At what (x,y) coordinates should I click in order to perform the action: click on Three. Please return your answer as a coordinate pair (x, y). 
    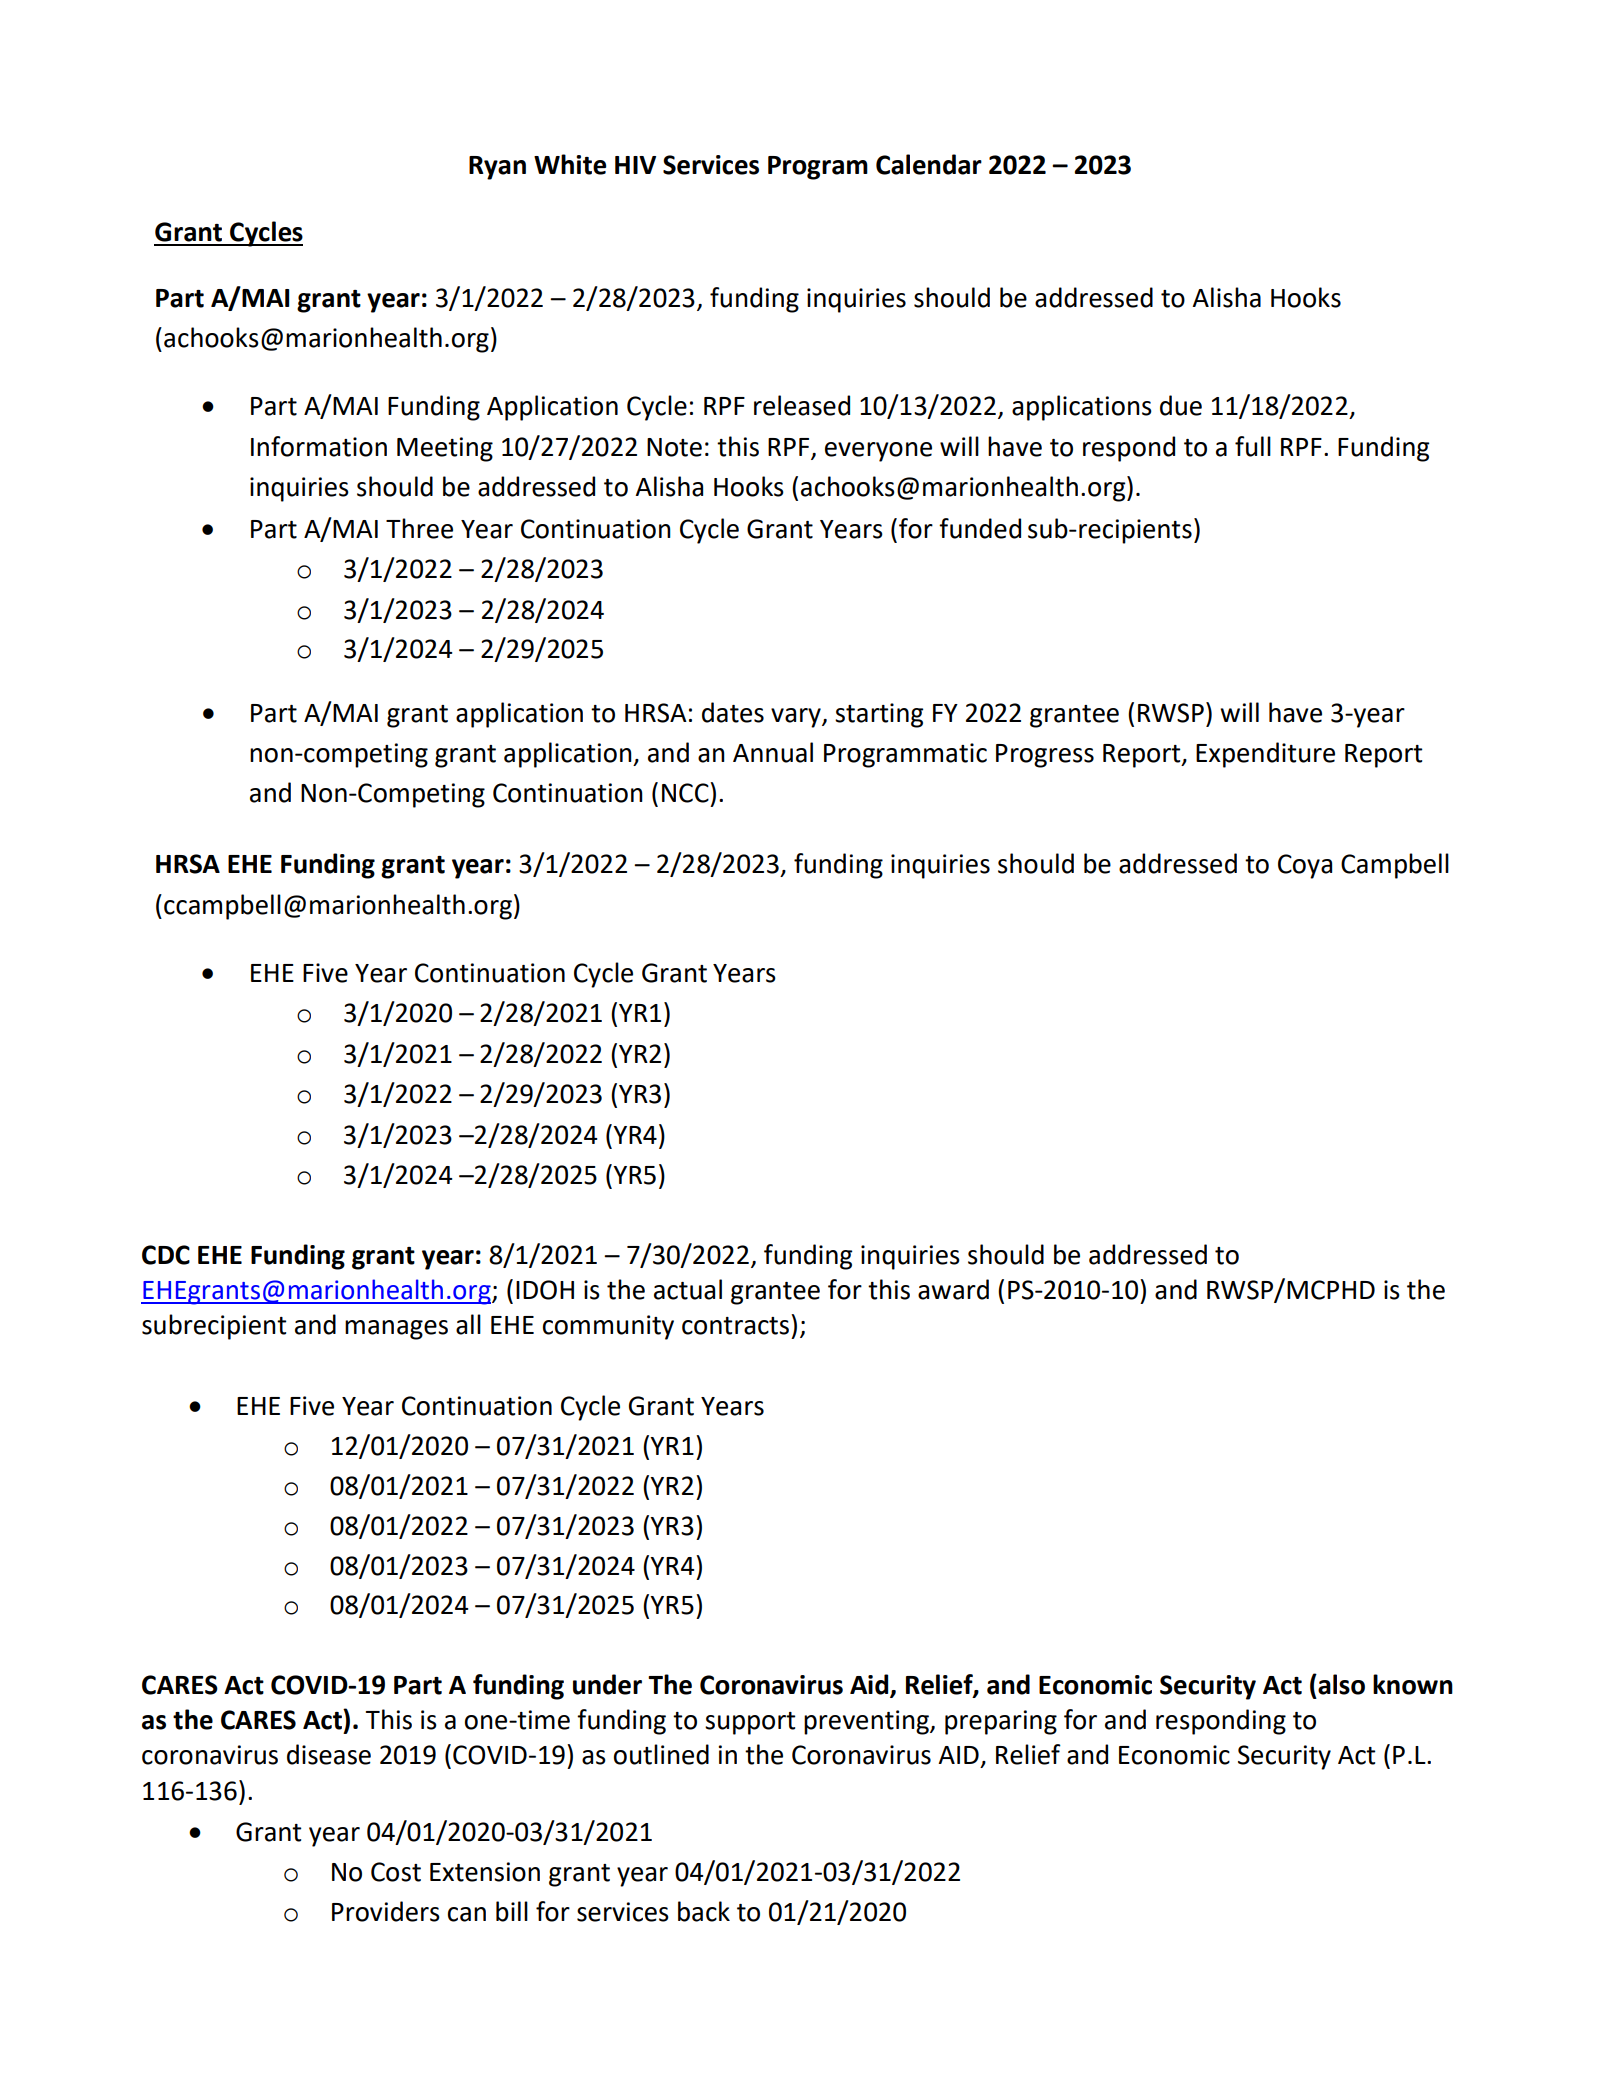
    Looking at the image, I should click on (419, 528).
